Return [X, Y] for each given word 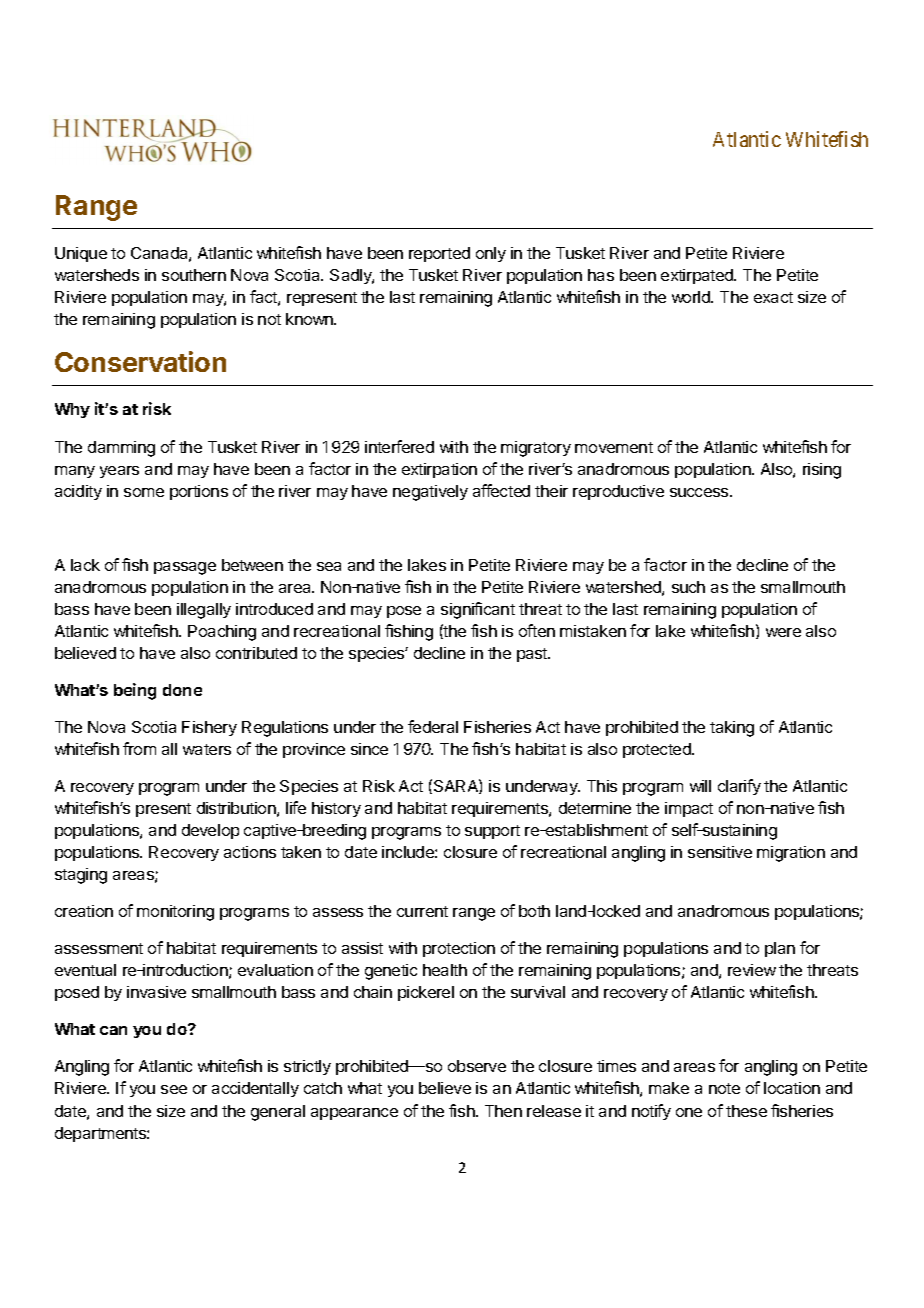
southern [194, 275]
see [174, 1089]
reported [439, 254]
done [182, 690]
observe [477, 1066]
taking [732, 729]
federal [433, 726]
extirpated [698, 276]
